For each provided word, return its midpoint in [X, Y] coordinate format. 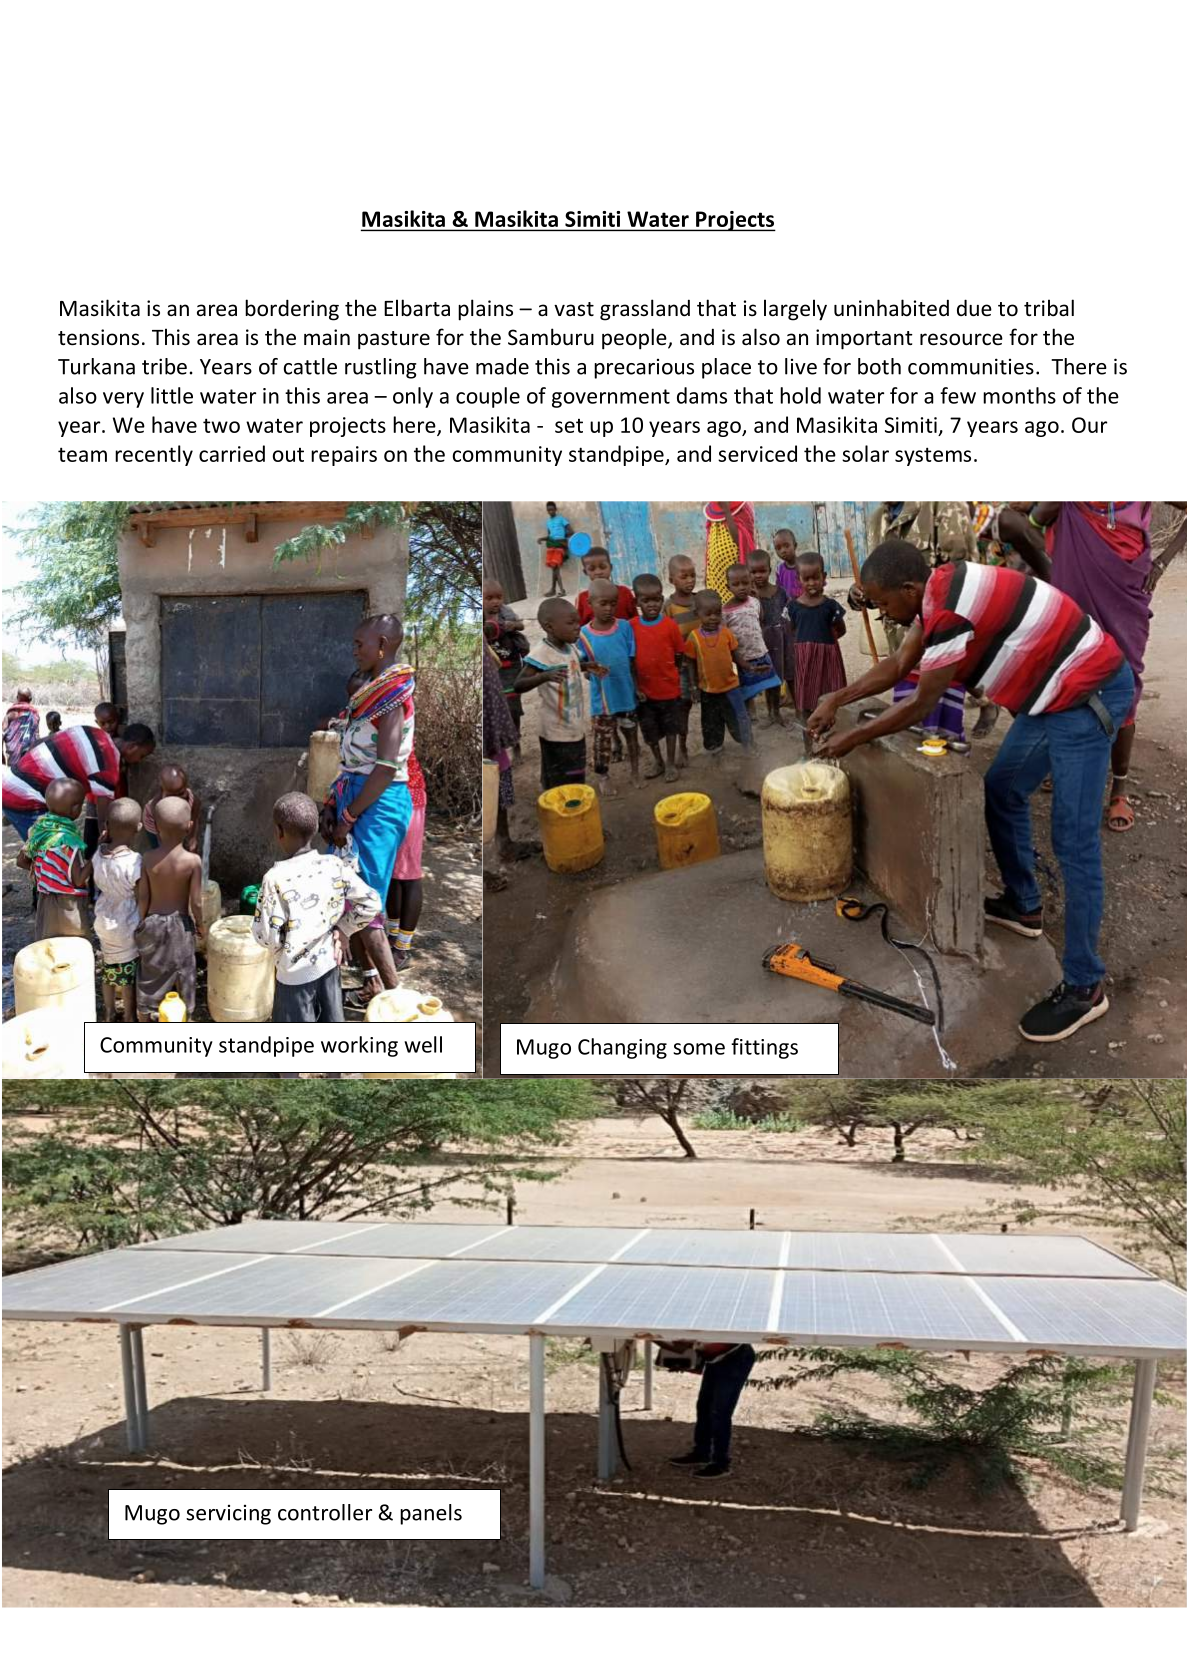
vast [574, 309]
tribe [164, 366]
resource [961, 339]
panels [431, 1514]
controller [325, 1512]
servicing [228, 1515]
